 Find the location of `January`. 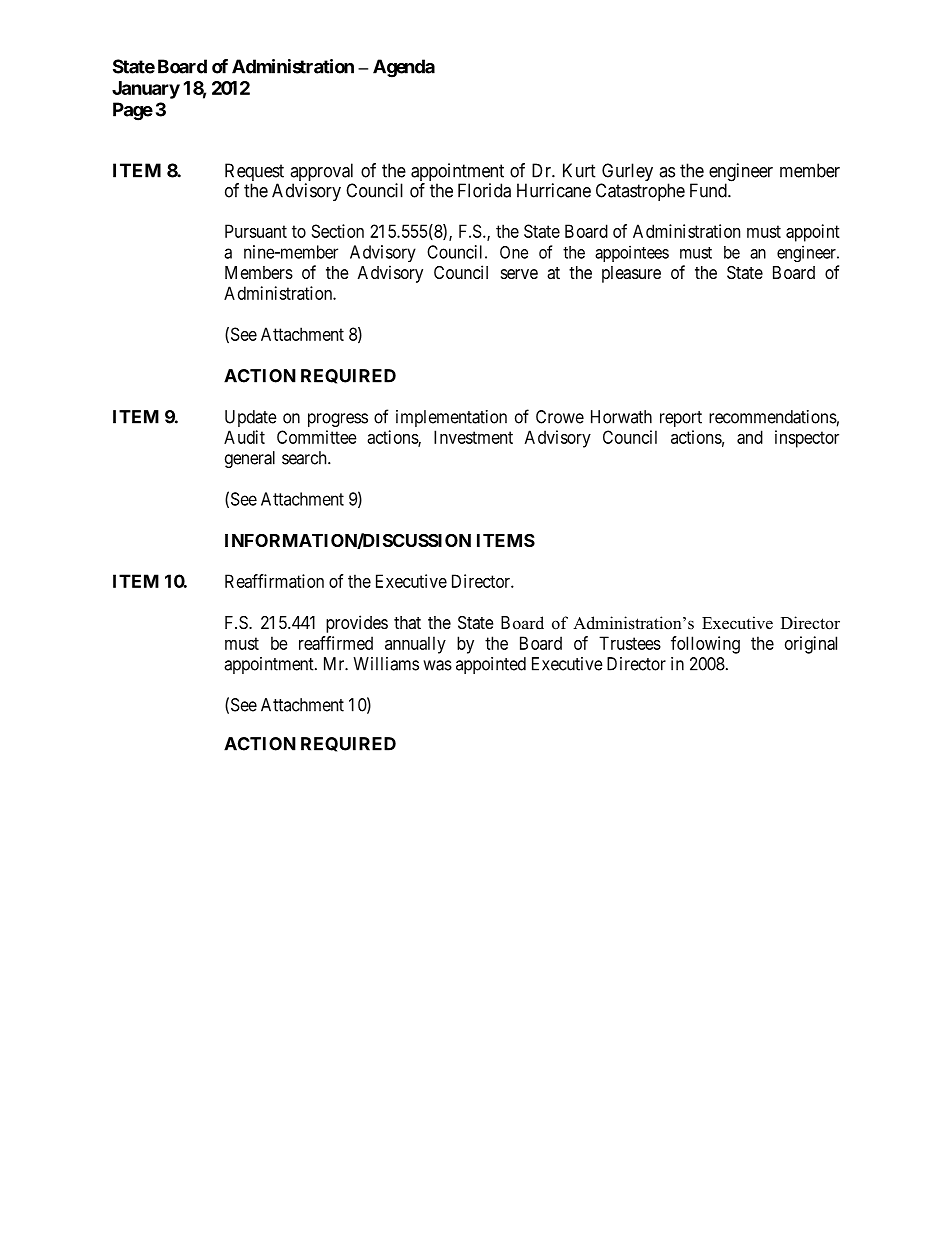

January is located at coordinates (146, 90).
